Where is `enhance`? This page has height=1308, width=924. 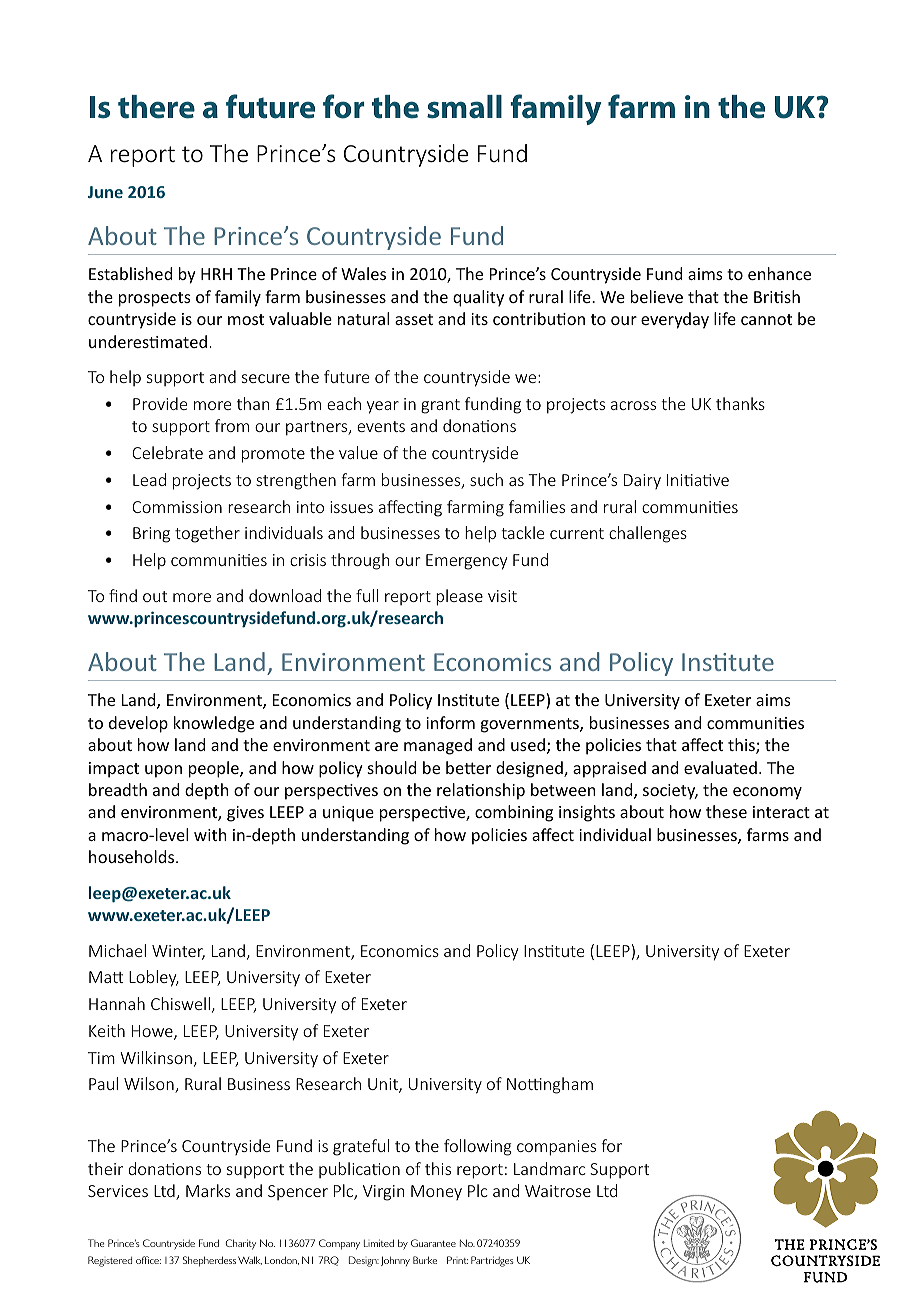 enhance is located at coordinates (779, 273).
